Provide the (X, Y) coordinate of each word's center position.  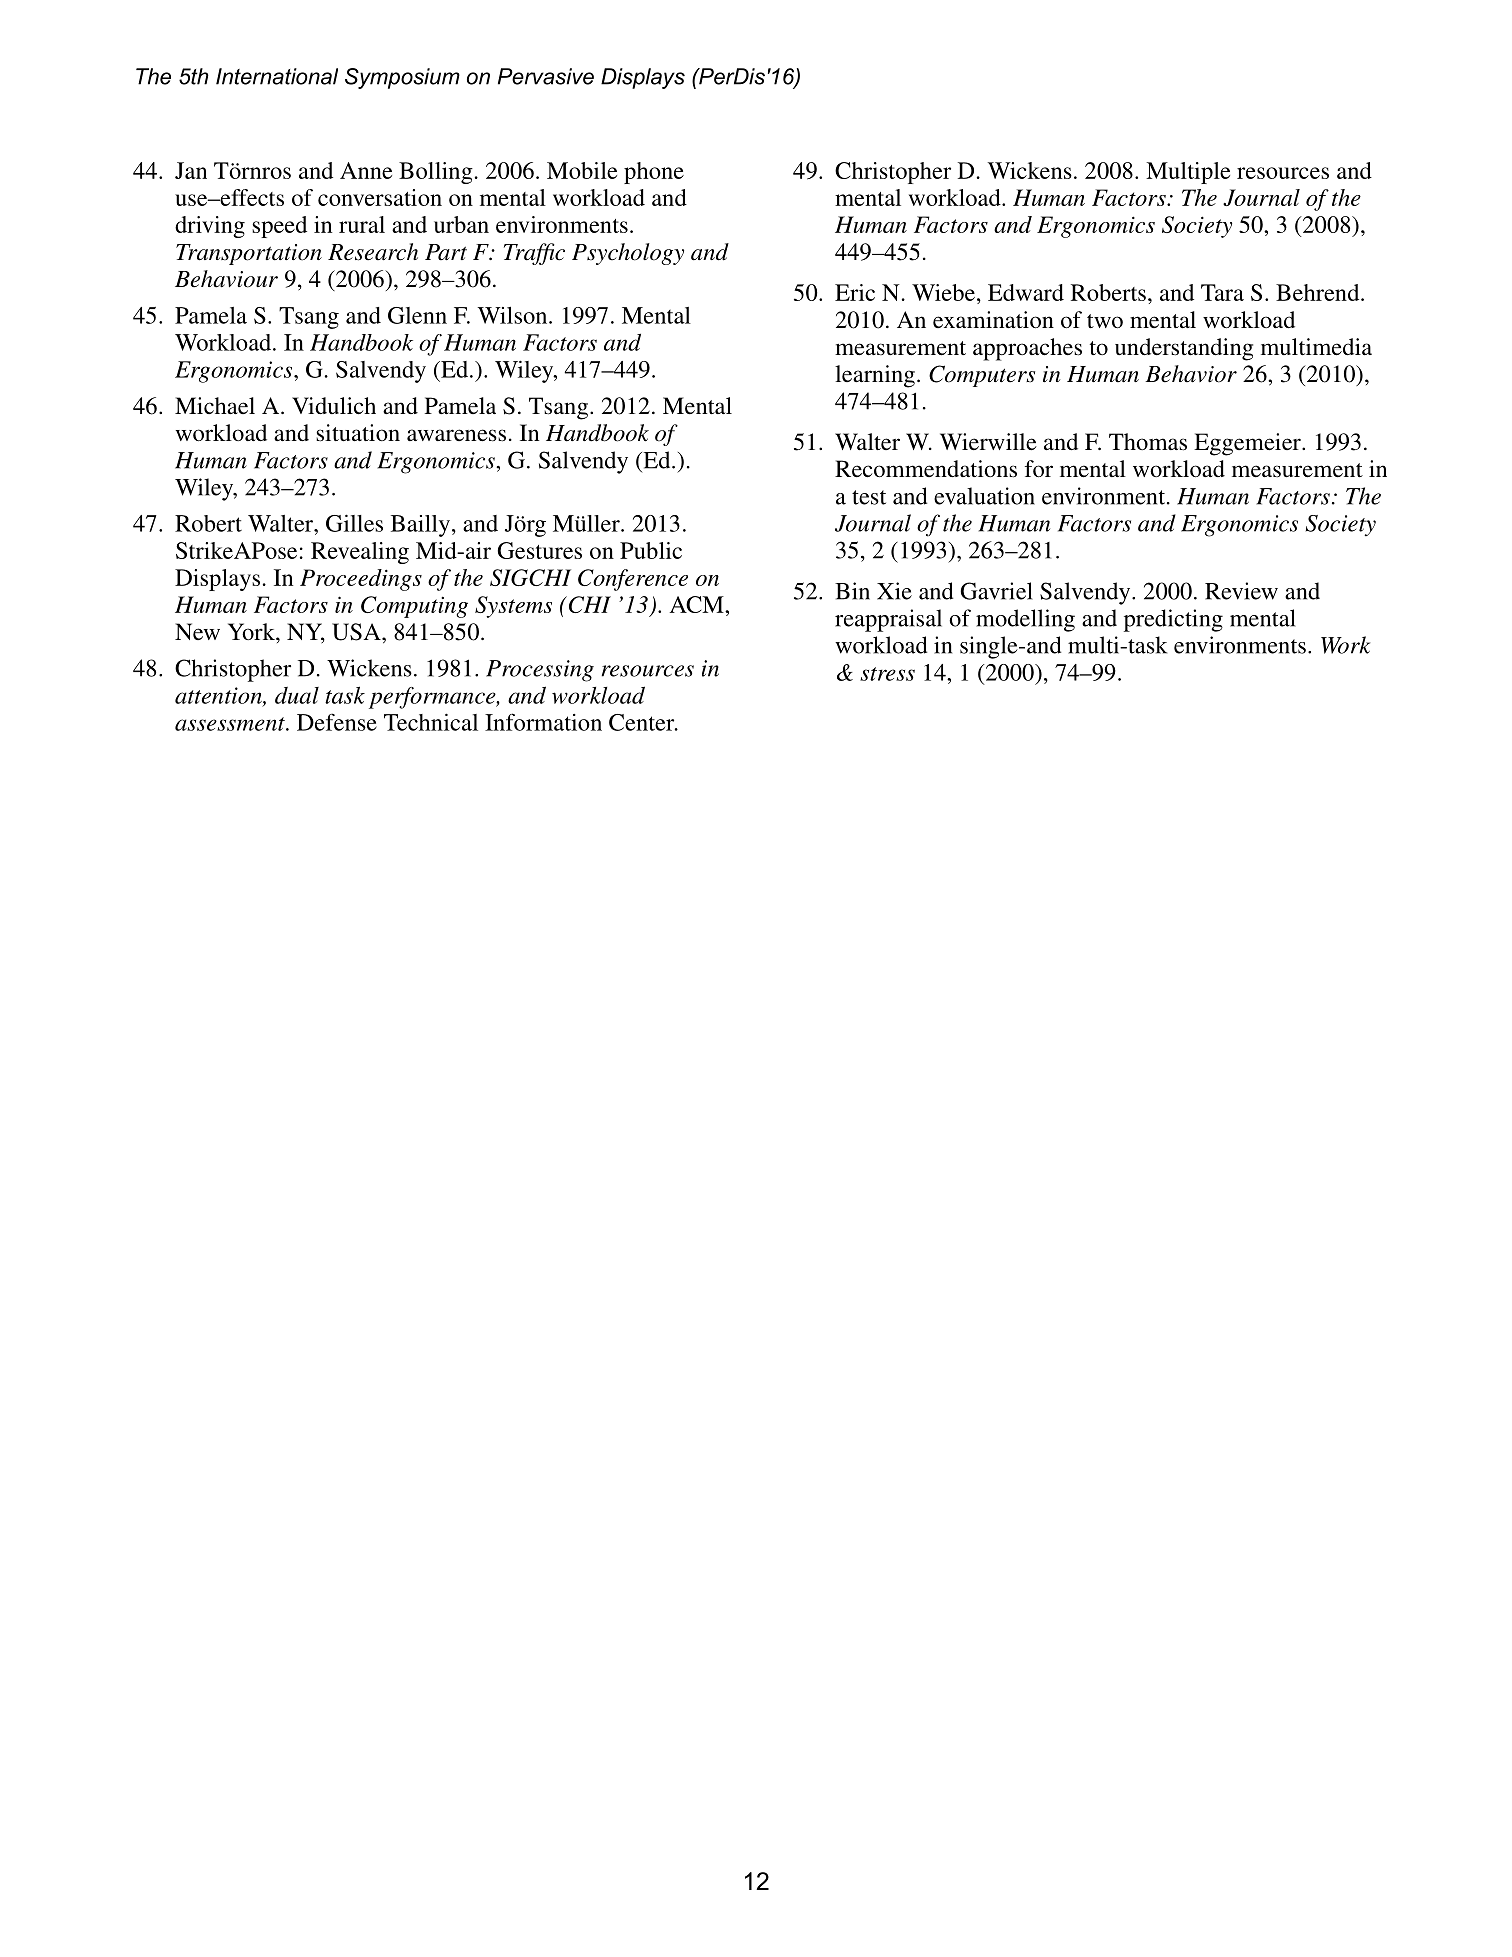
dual (297, 695)
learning (875, 376)
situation (358, 433)
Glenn (417, 315)
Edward (1026, 292)
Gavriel (996, 591)
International (277, 76)
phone (654, 173)
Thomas (1148, 442)
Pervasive (546, 76)
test (869, 497)
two (1105, 321)
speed (279, 227)
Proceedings (361, 580)
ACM (698, 604)
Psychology (628, 254)
